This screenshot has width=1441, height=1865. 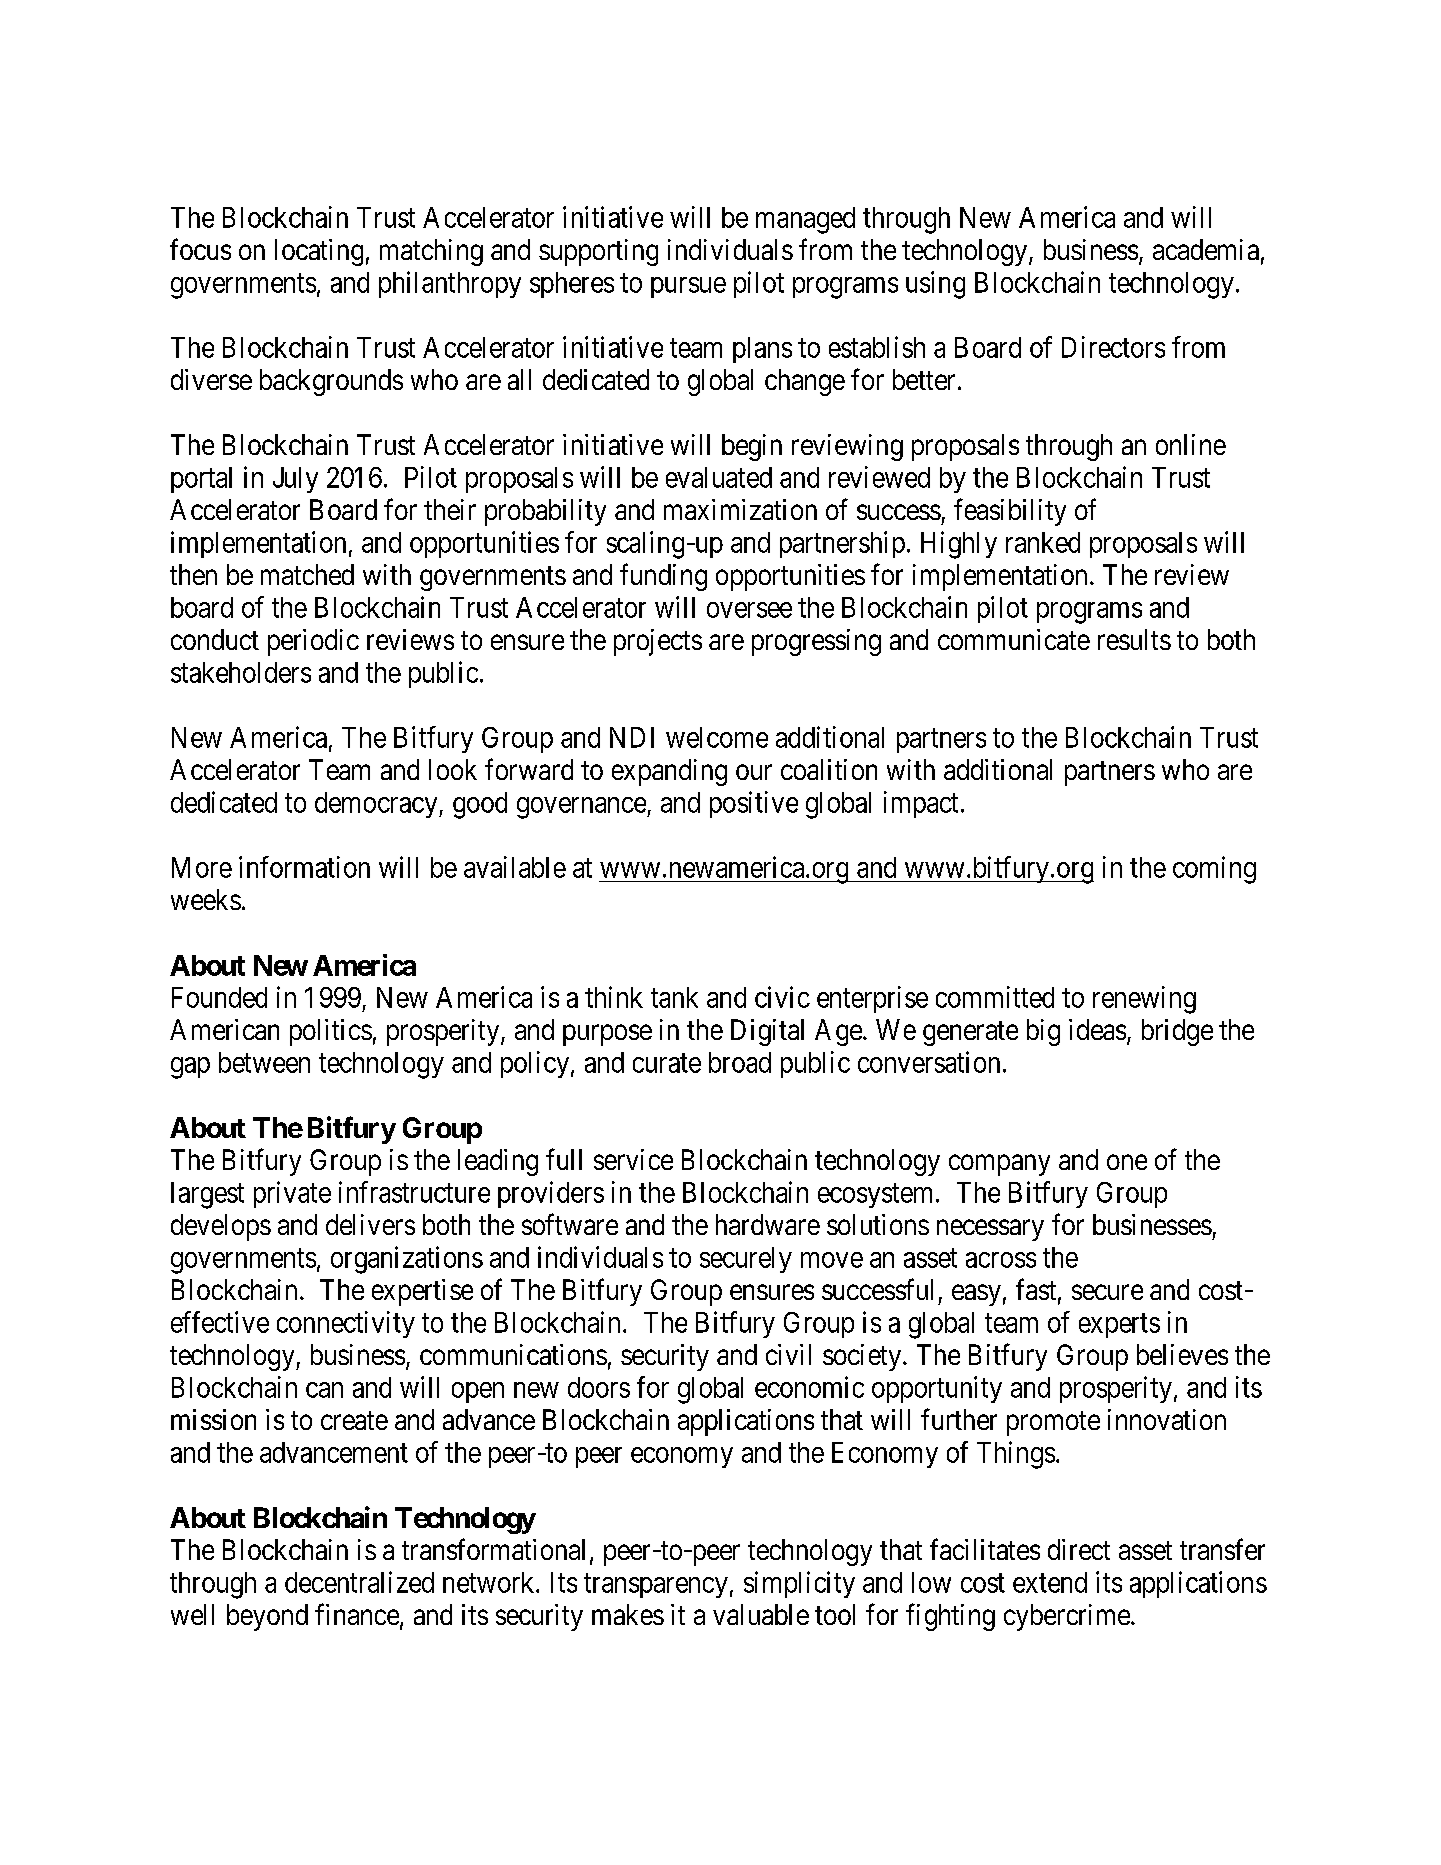 I want to click on pursue, so click(x=688, y=287).
